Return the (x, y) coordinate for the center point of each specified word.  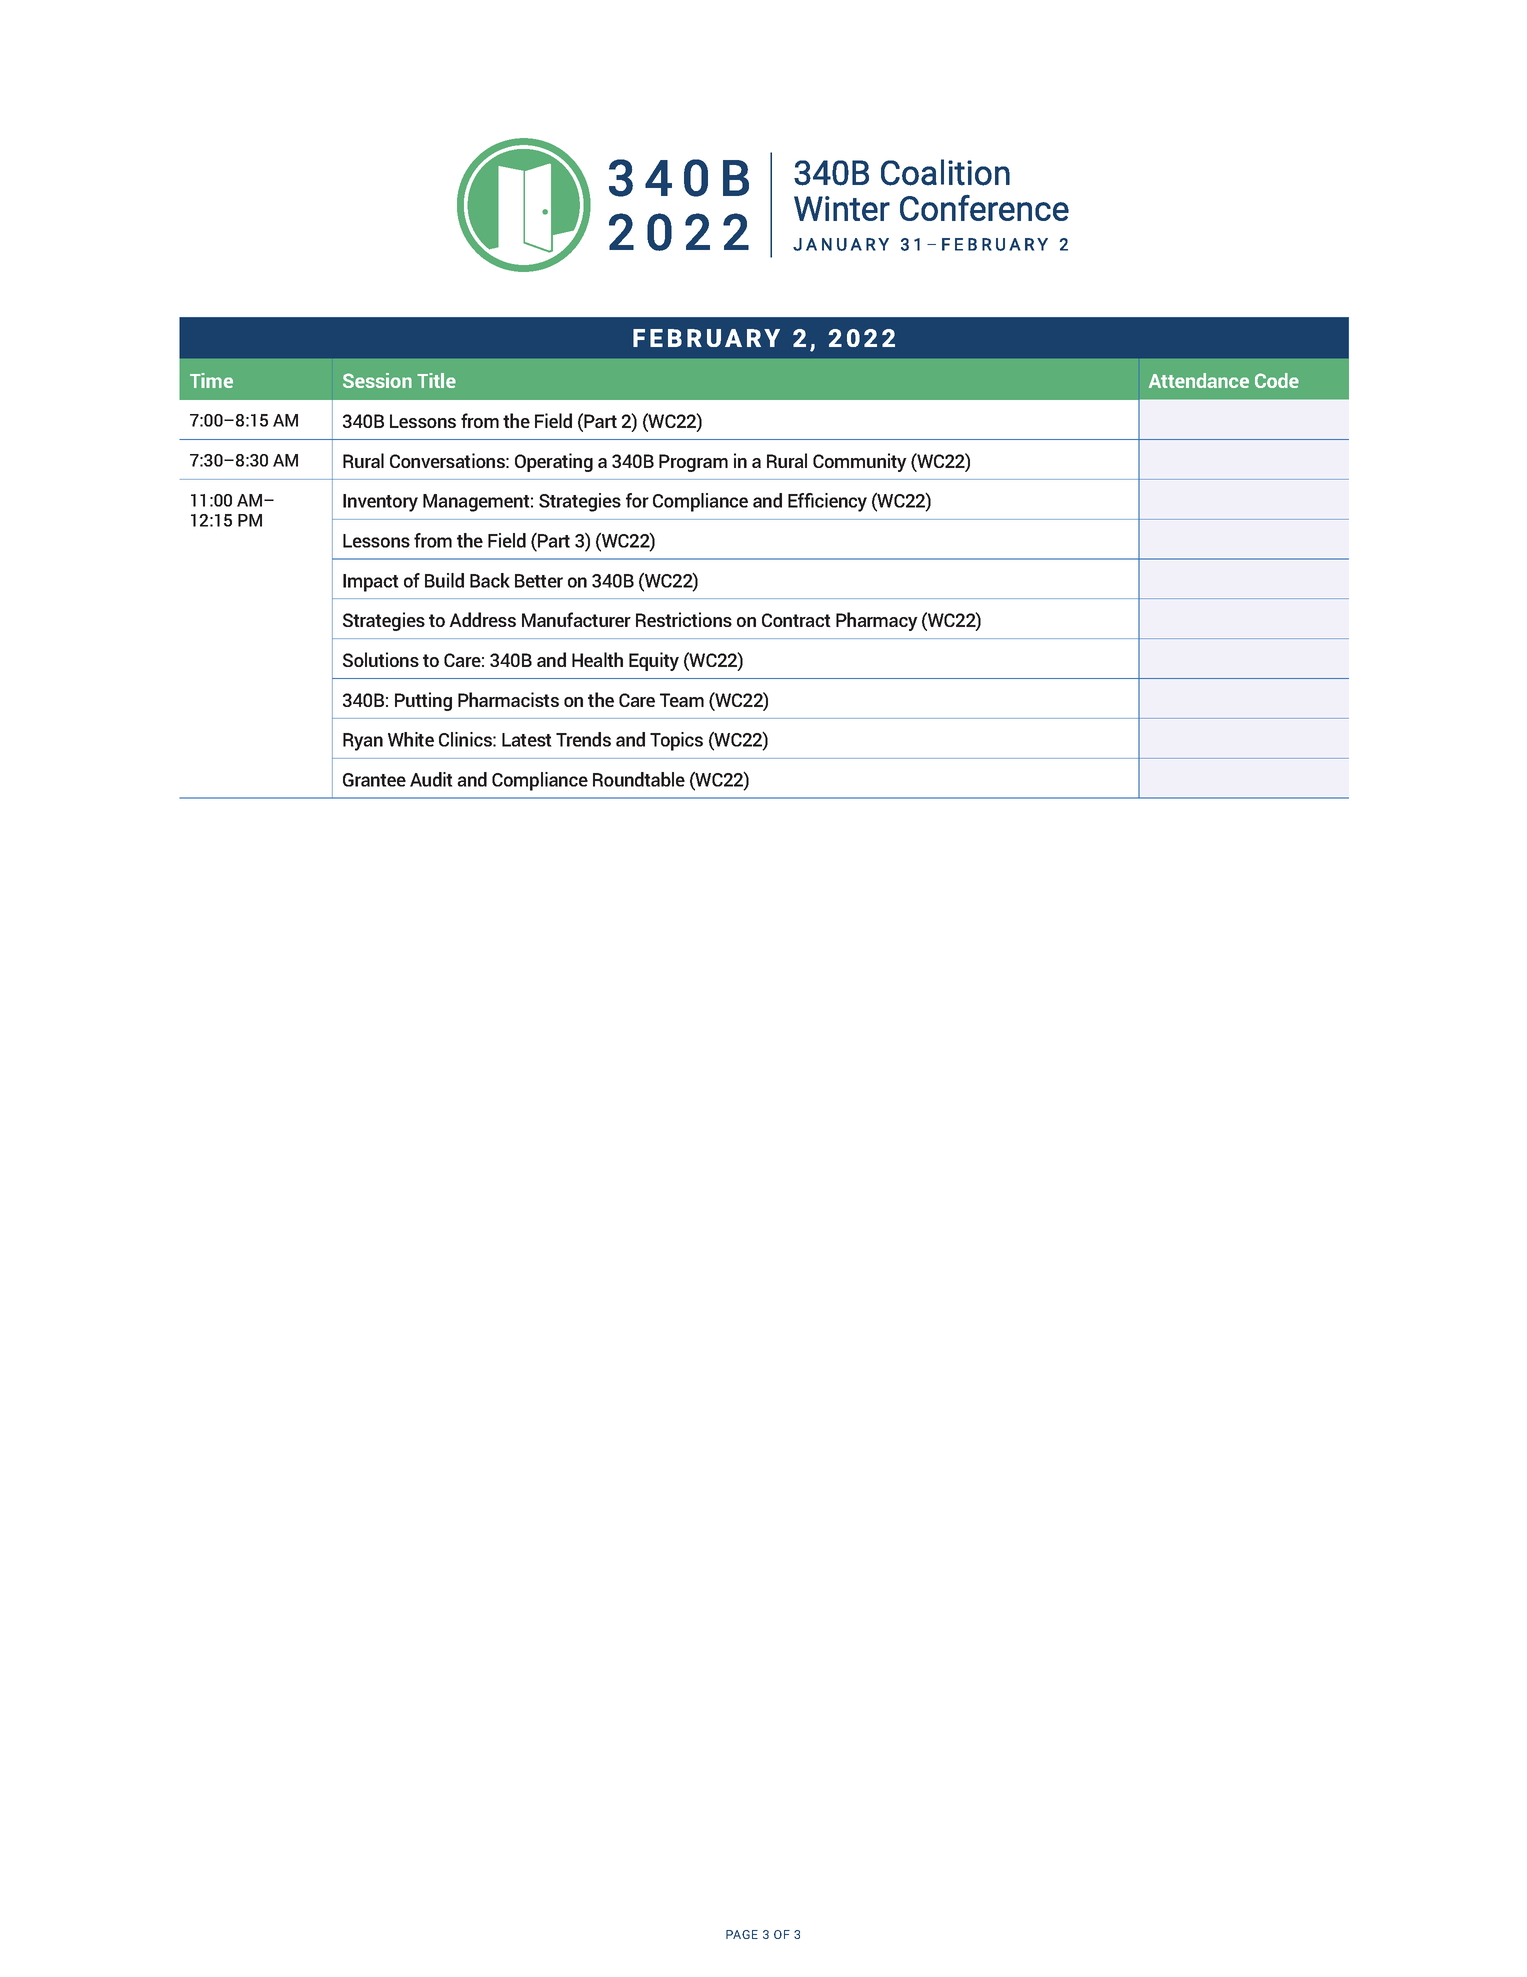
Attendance (1199, 380)
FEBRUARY (706, 338)
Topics (676, 741)
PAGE (742, 1934)
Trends (583, 739)
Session (377, 380)
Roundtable (639, 779)
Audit (431, 779)
